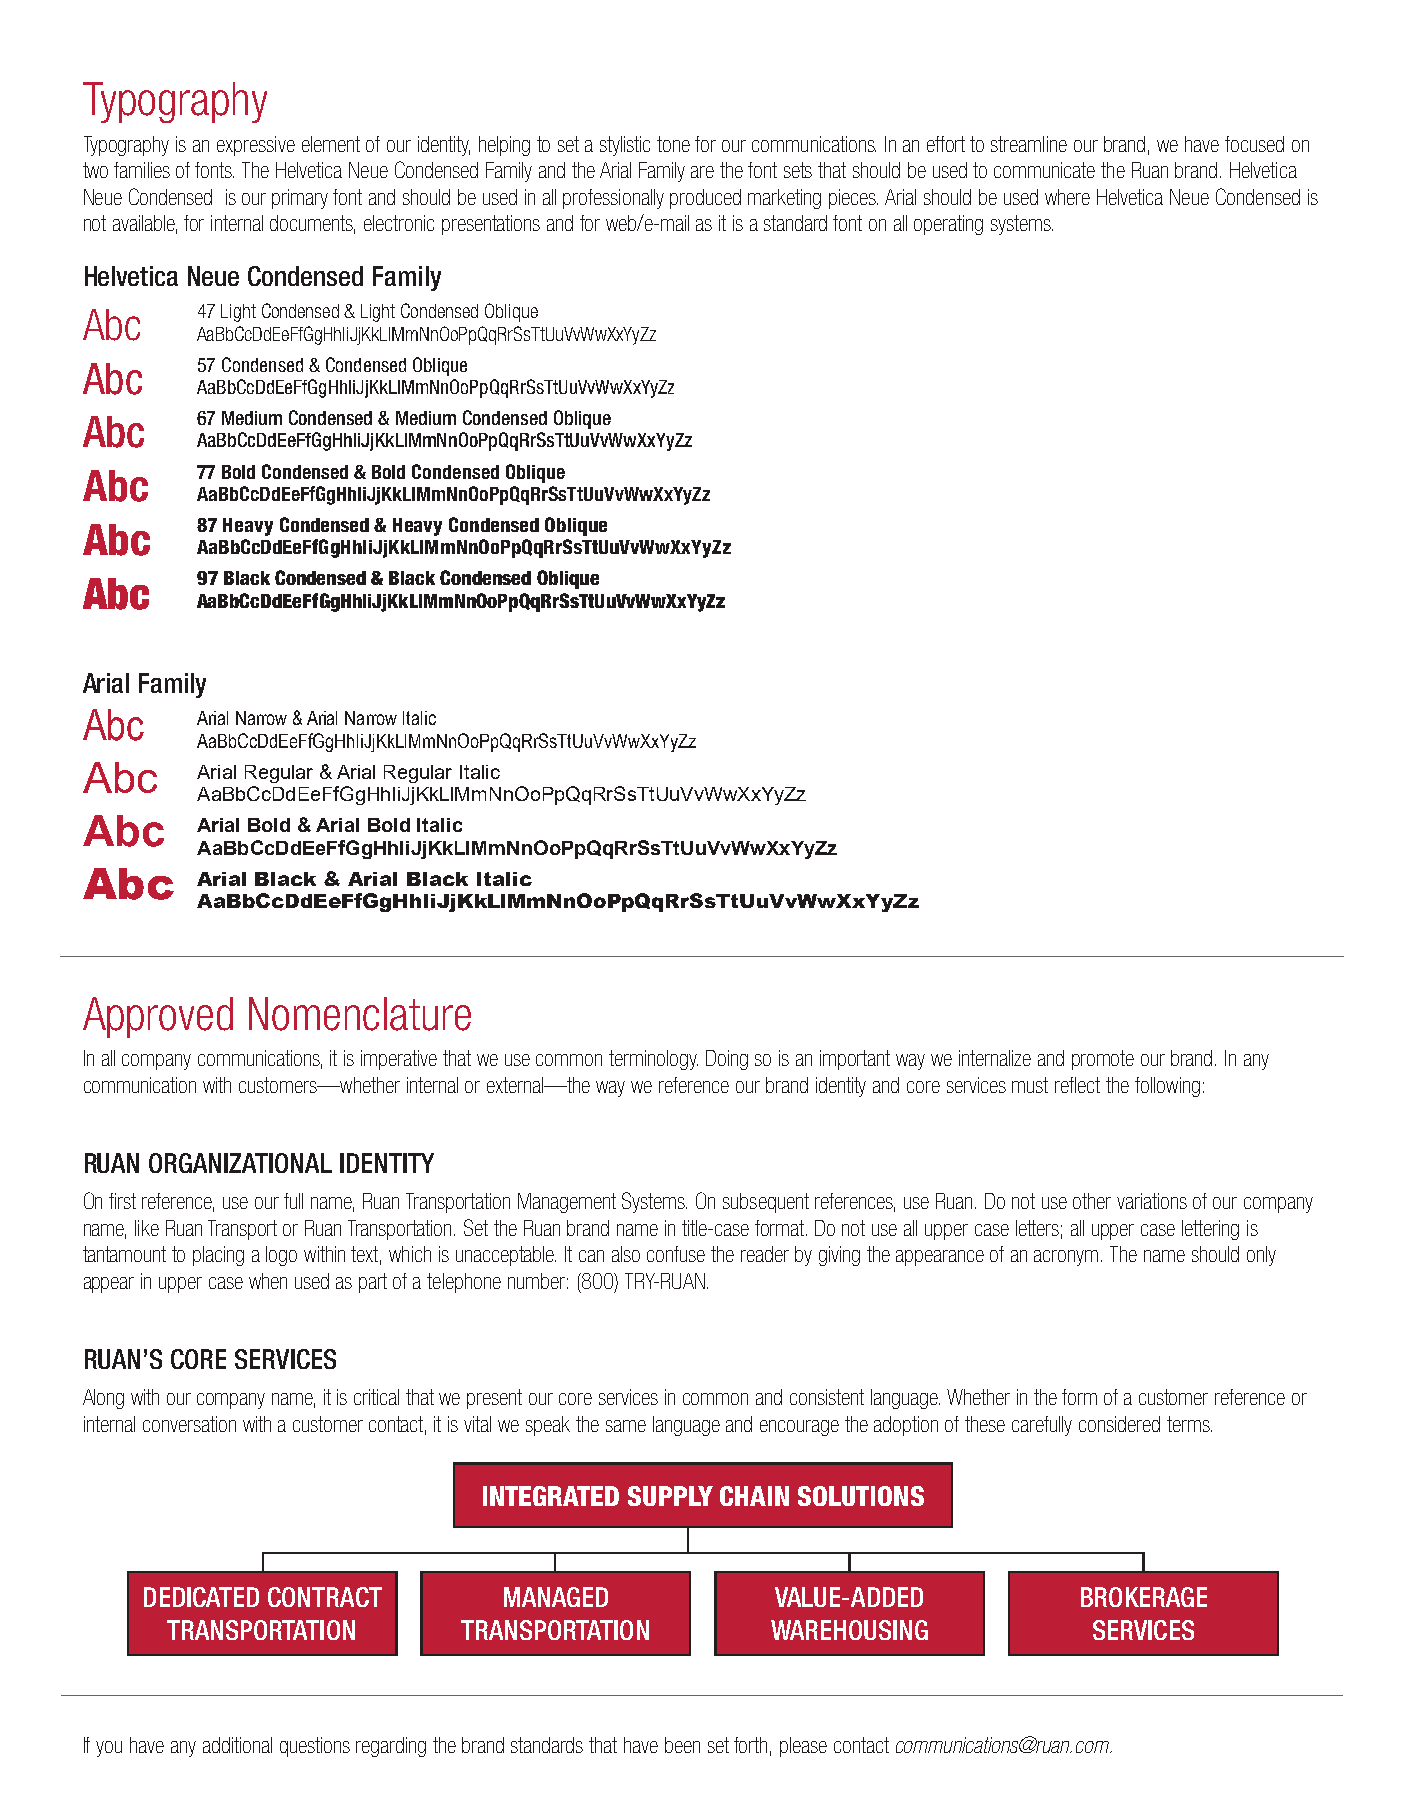 The width and height of the screenshot is (1404, 1817). Describe the element at coordinates (158, 1017) in the screenshot. I see `Approved` at that location.
